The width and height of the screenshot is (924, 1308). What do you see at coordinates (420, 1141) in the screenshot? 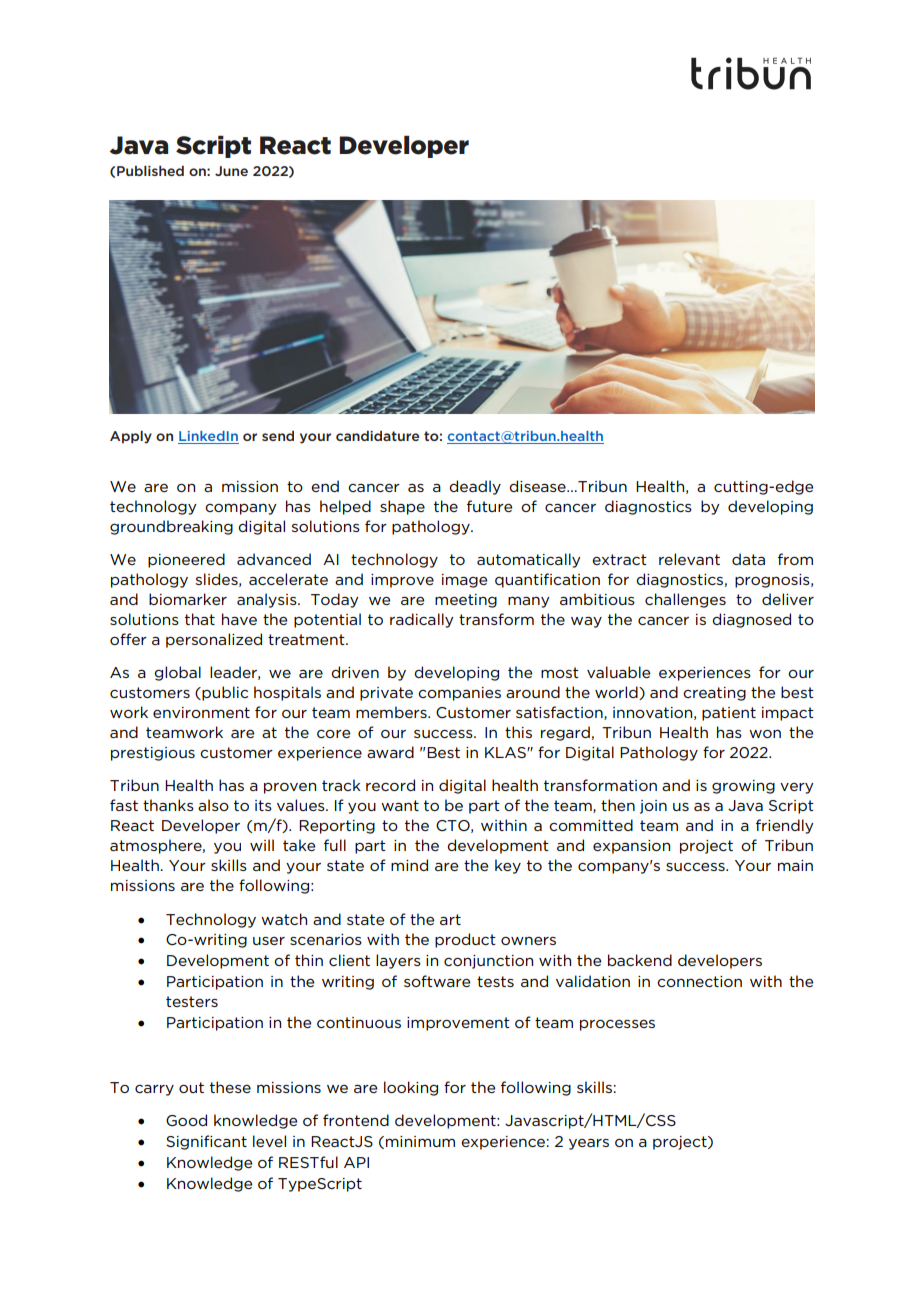
I see `minimum` at bounding box center [420, 1141].
